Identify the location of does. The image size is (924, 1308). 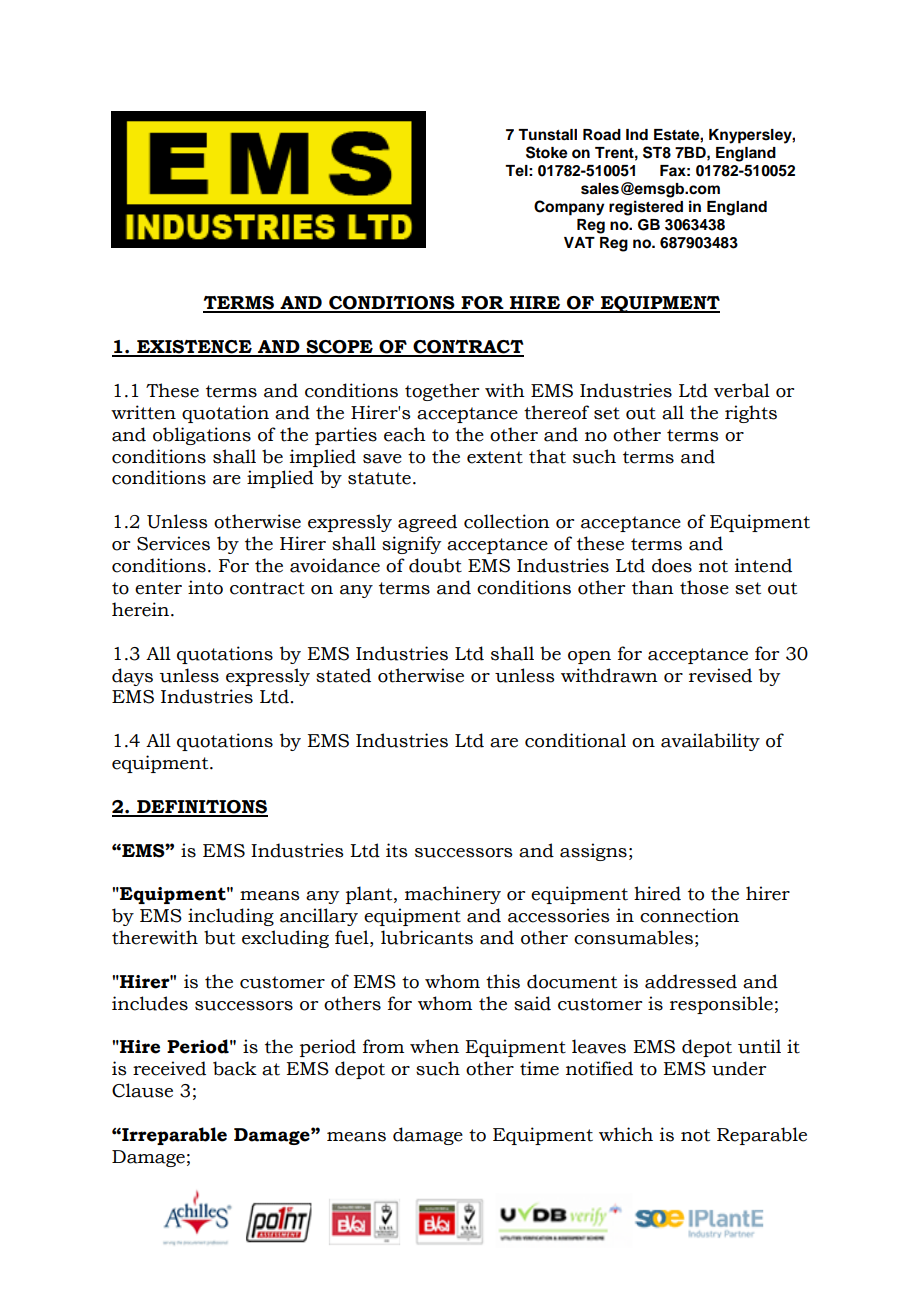
(672, 565).
